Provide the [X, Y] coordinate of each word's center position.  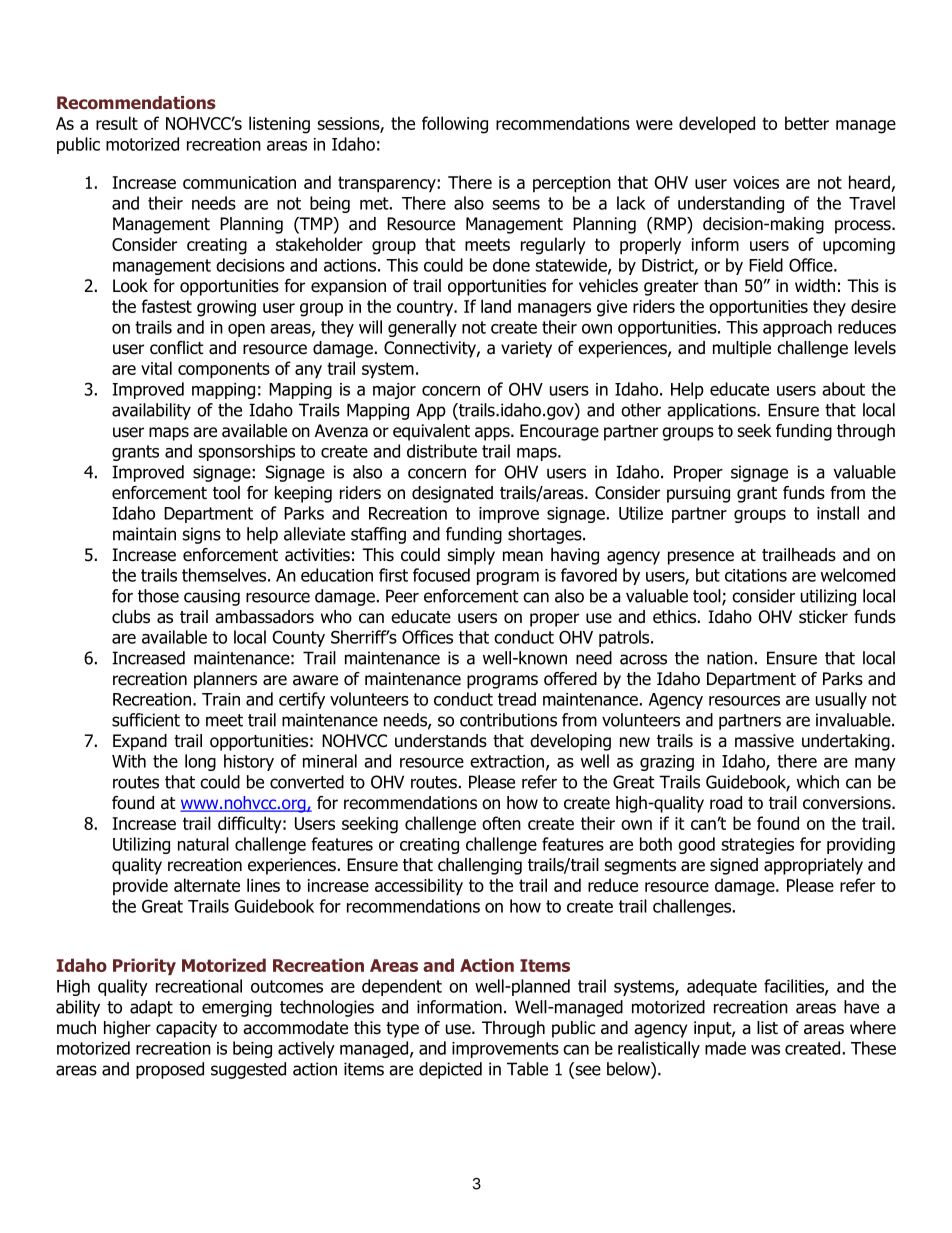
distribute [442, 451]
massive [764, 741]
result [117, 123]
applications [712, 411]
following [455, 125]
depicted [450, 1070]
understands [441, 741]
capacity [186, 1029]
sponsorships [247, 452]
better [807, 123]
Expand [140, 742]
